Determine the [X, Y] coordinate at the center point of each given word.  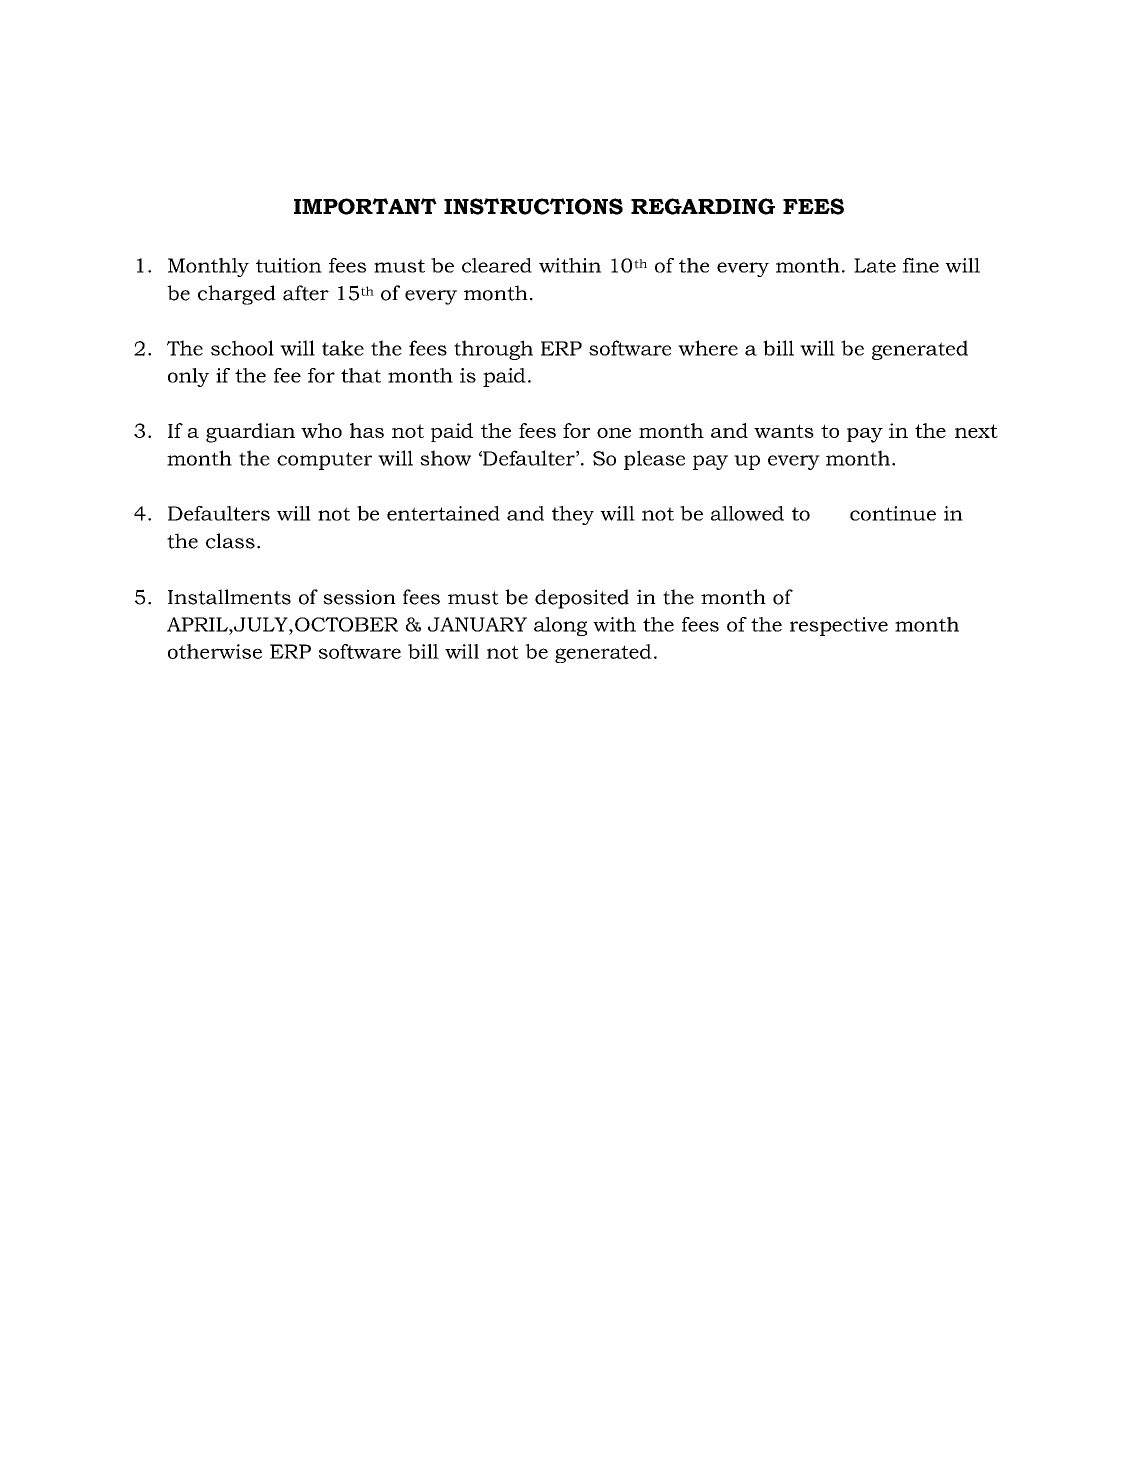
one [614, 433]
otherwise [215, 651]
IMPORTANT [365, 206]
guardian [250, 433]
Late [875, 265]
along [560, 626]
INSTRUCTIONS [533, 206]
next [976, 431]
